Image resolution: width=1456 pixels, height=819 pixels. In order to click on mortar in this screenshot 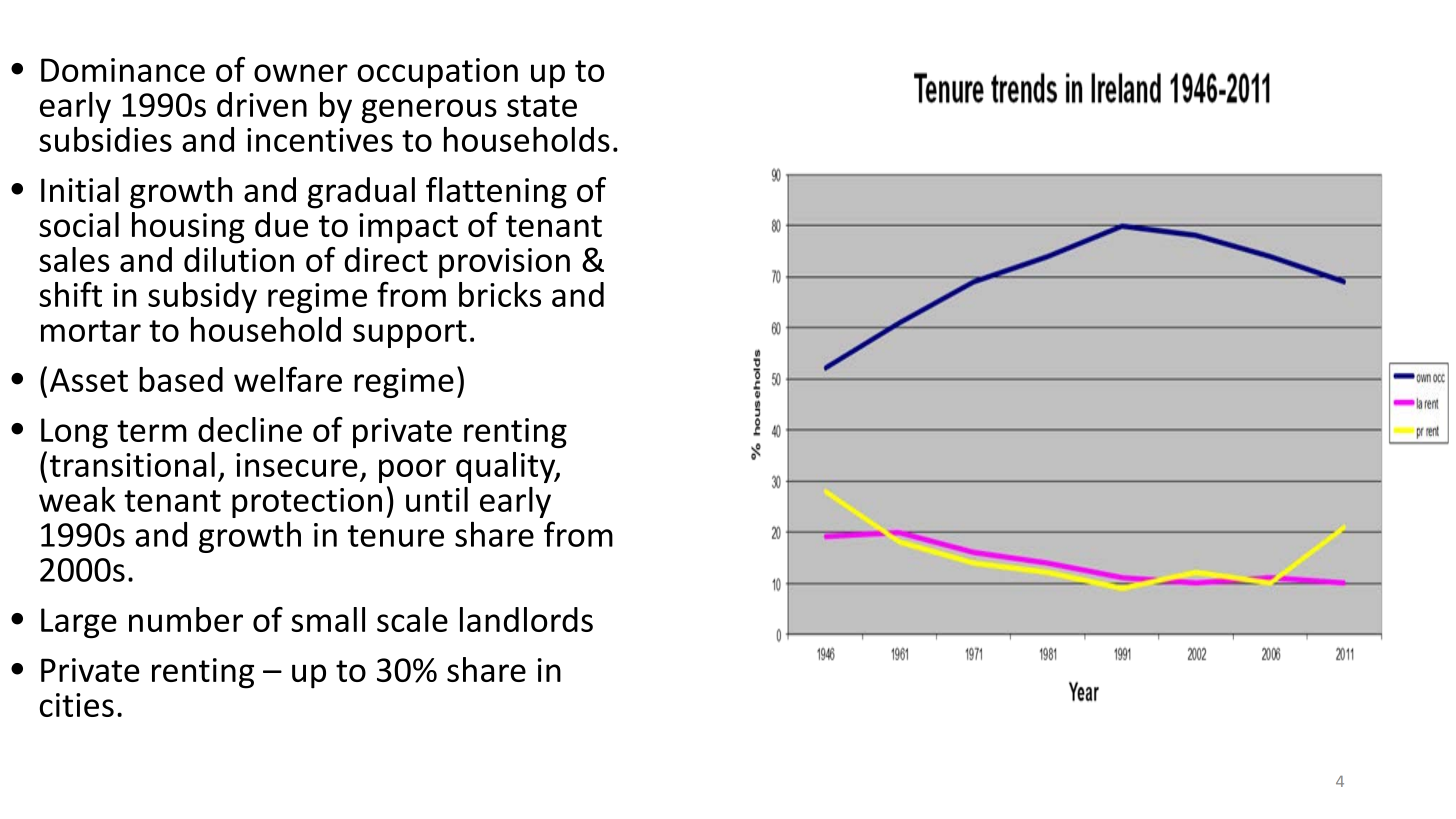, I will do `click(91, 331)`.
